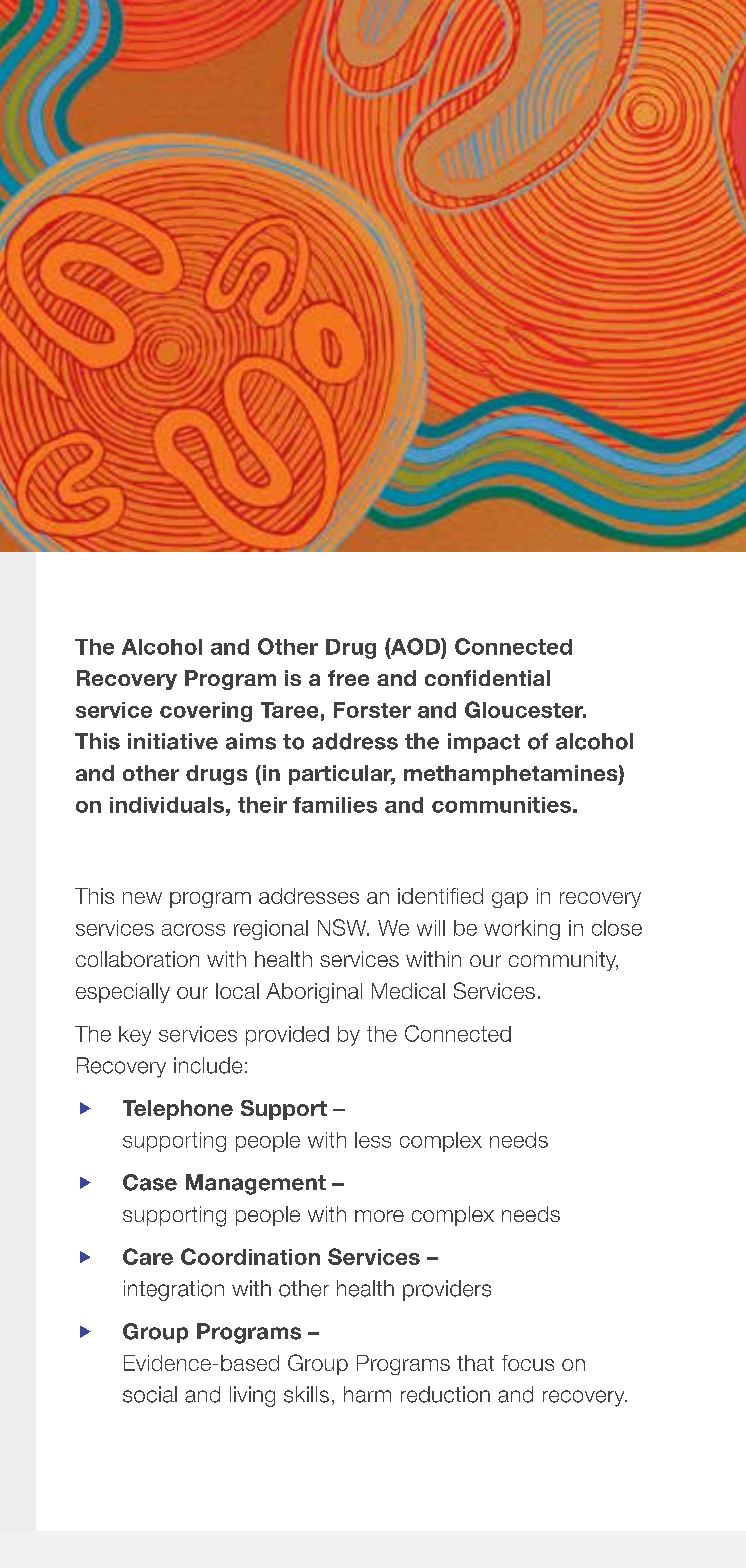 This document has height=1568, width=746. I want to click on new, so click(142, 898).
